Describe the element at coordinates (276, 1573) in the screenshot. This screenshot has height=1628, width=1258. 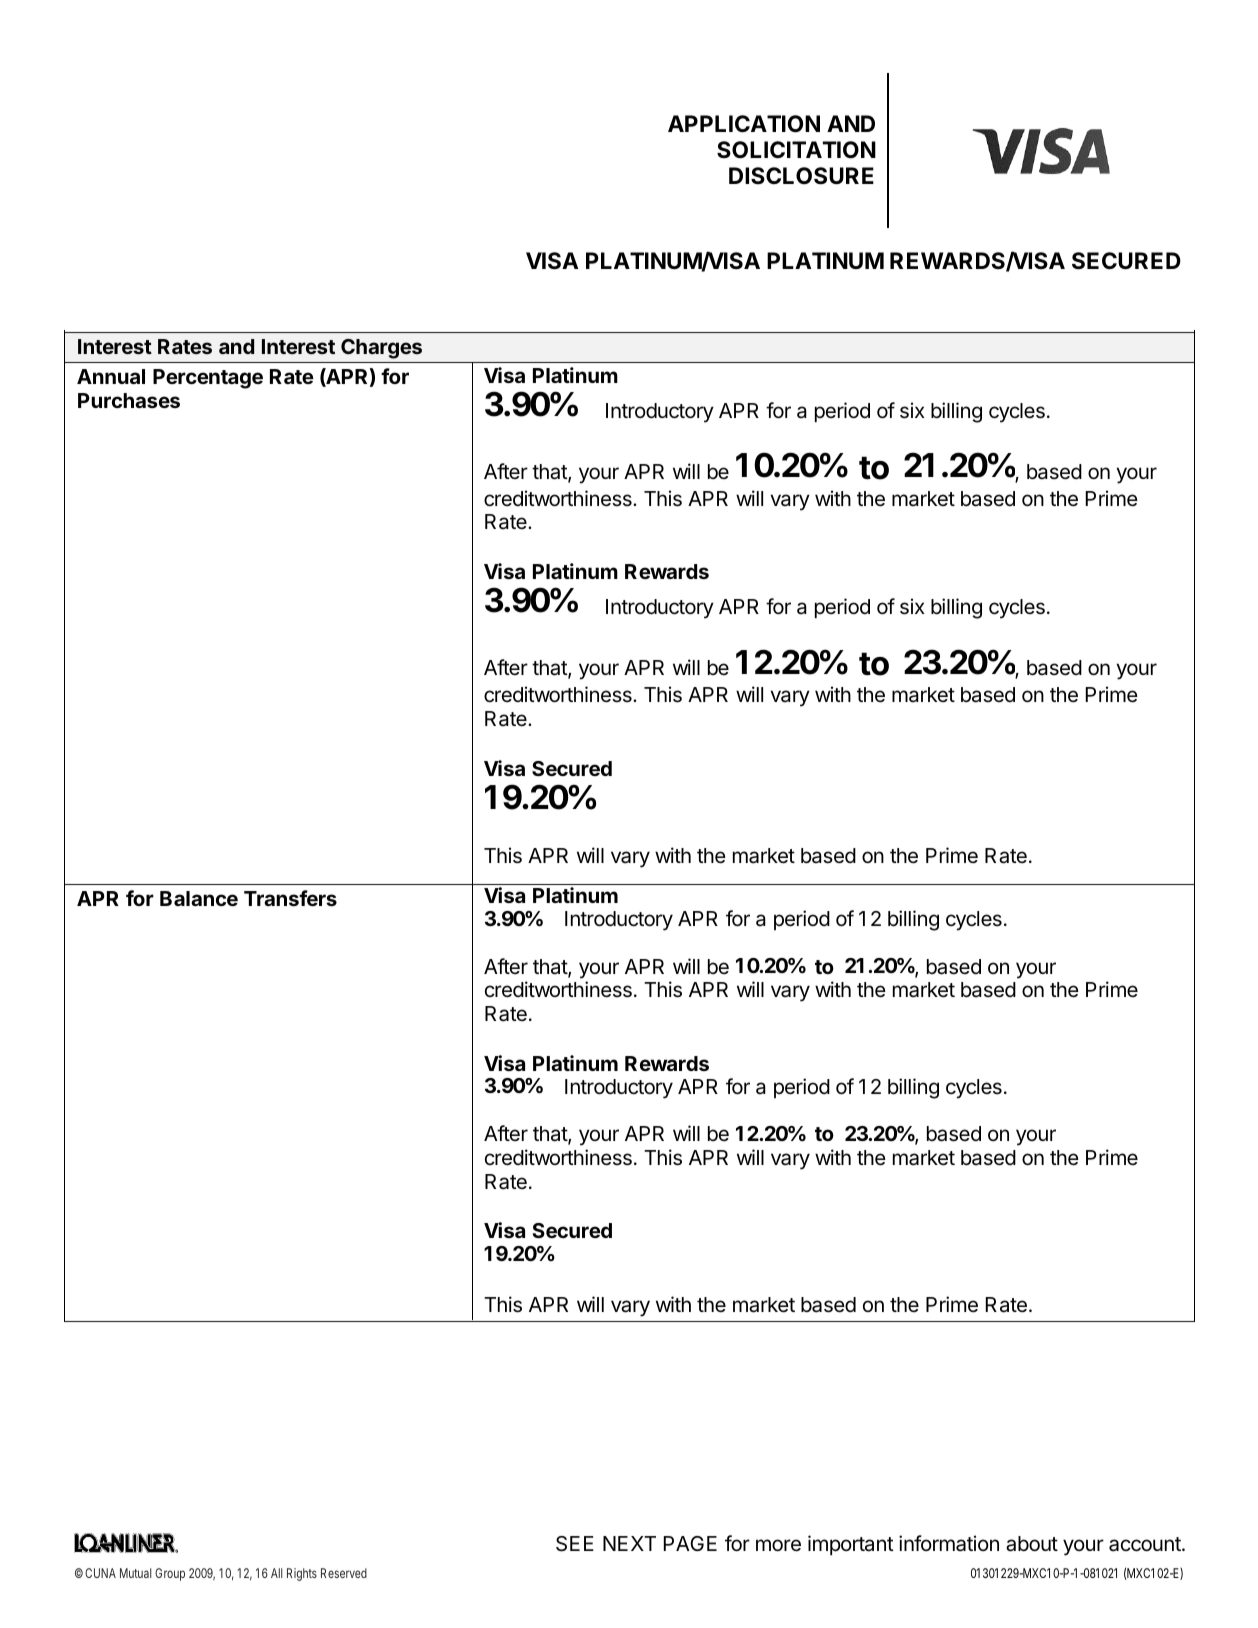
I see `All` at that location.
